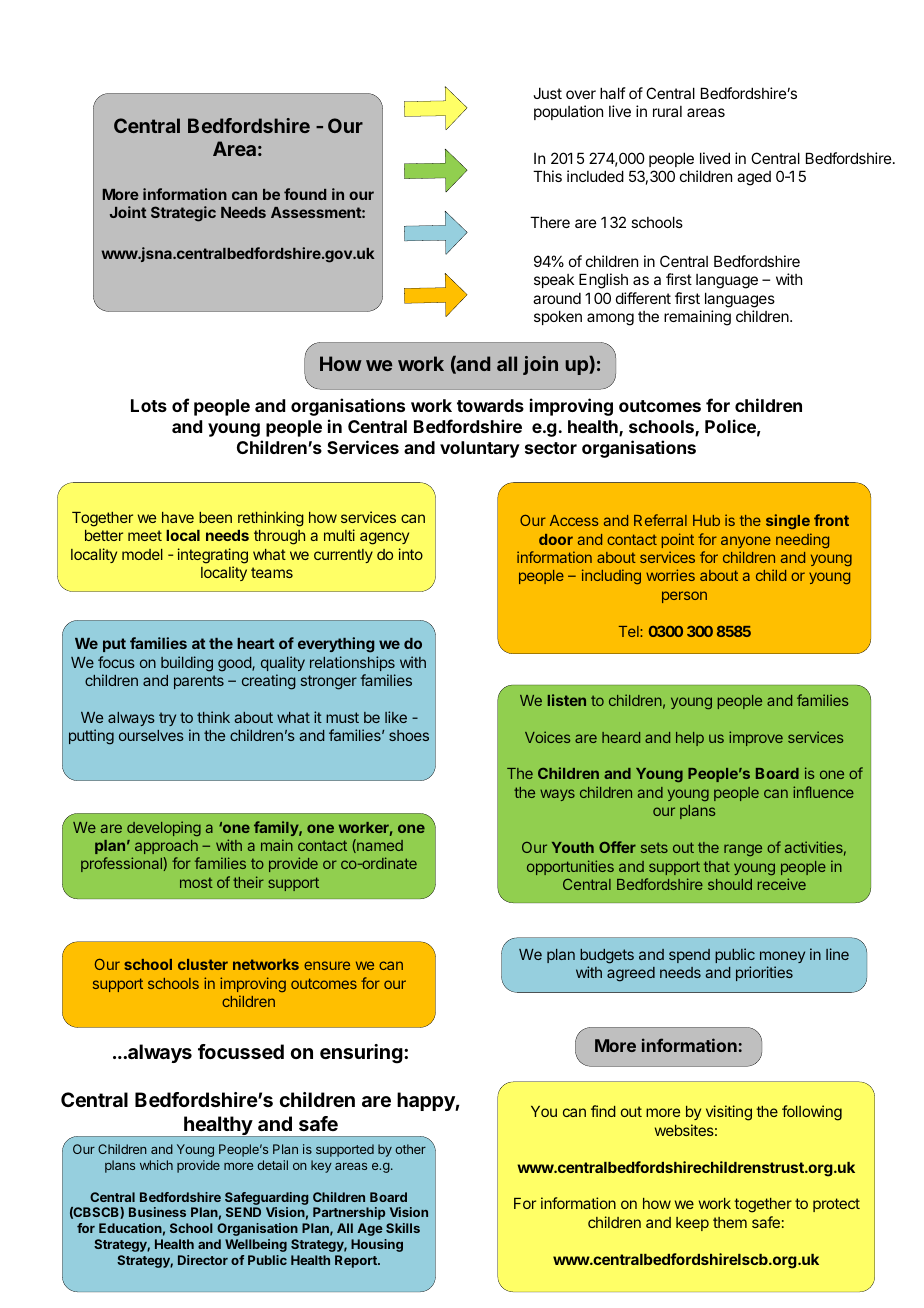 Image resolution: width=924 pixels, height=1308 pixels. What do you see at coordinates (754, 178) in the screenshot?
I see `aged` at bounding box center [754, 178].
